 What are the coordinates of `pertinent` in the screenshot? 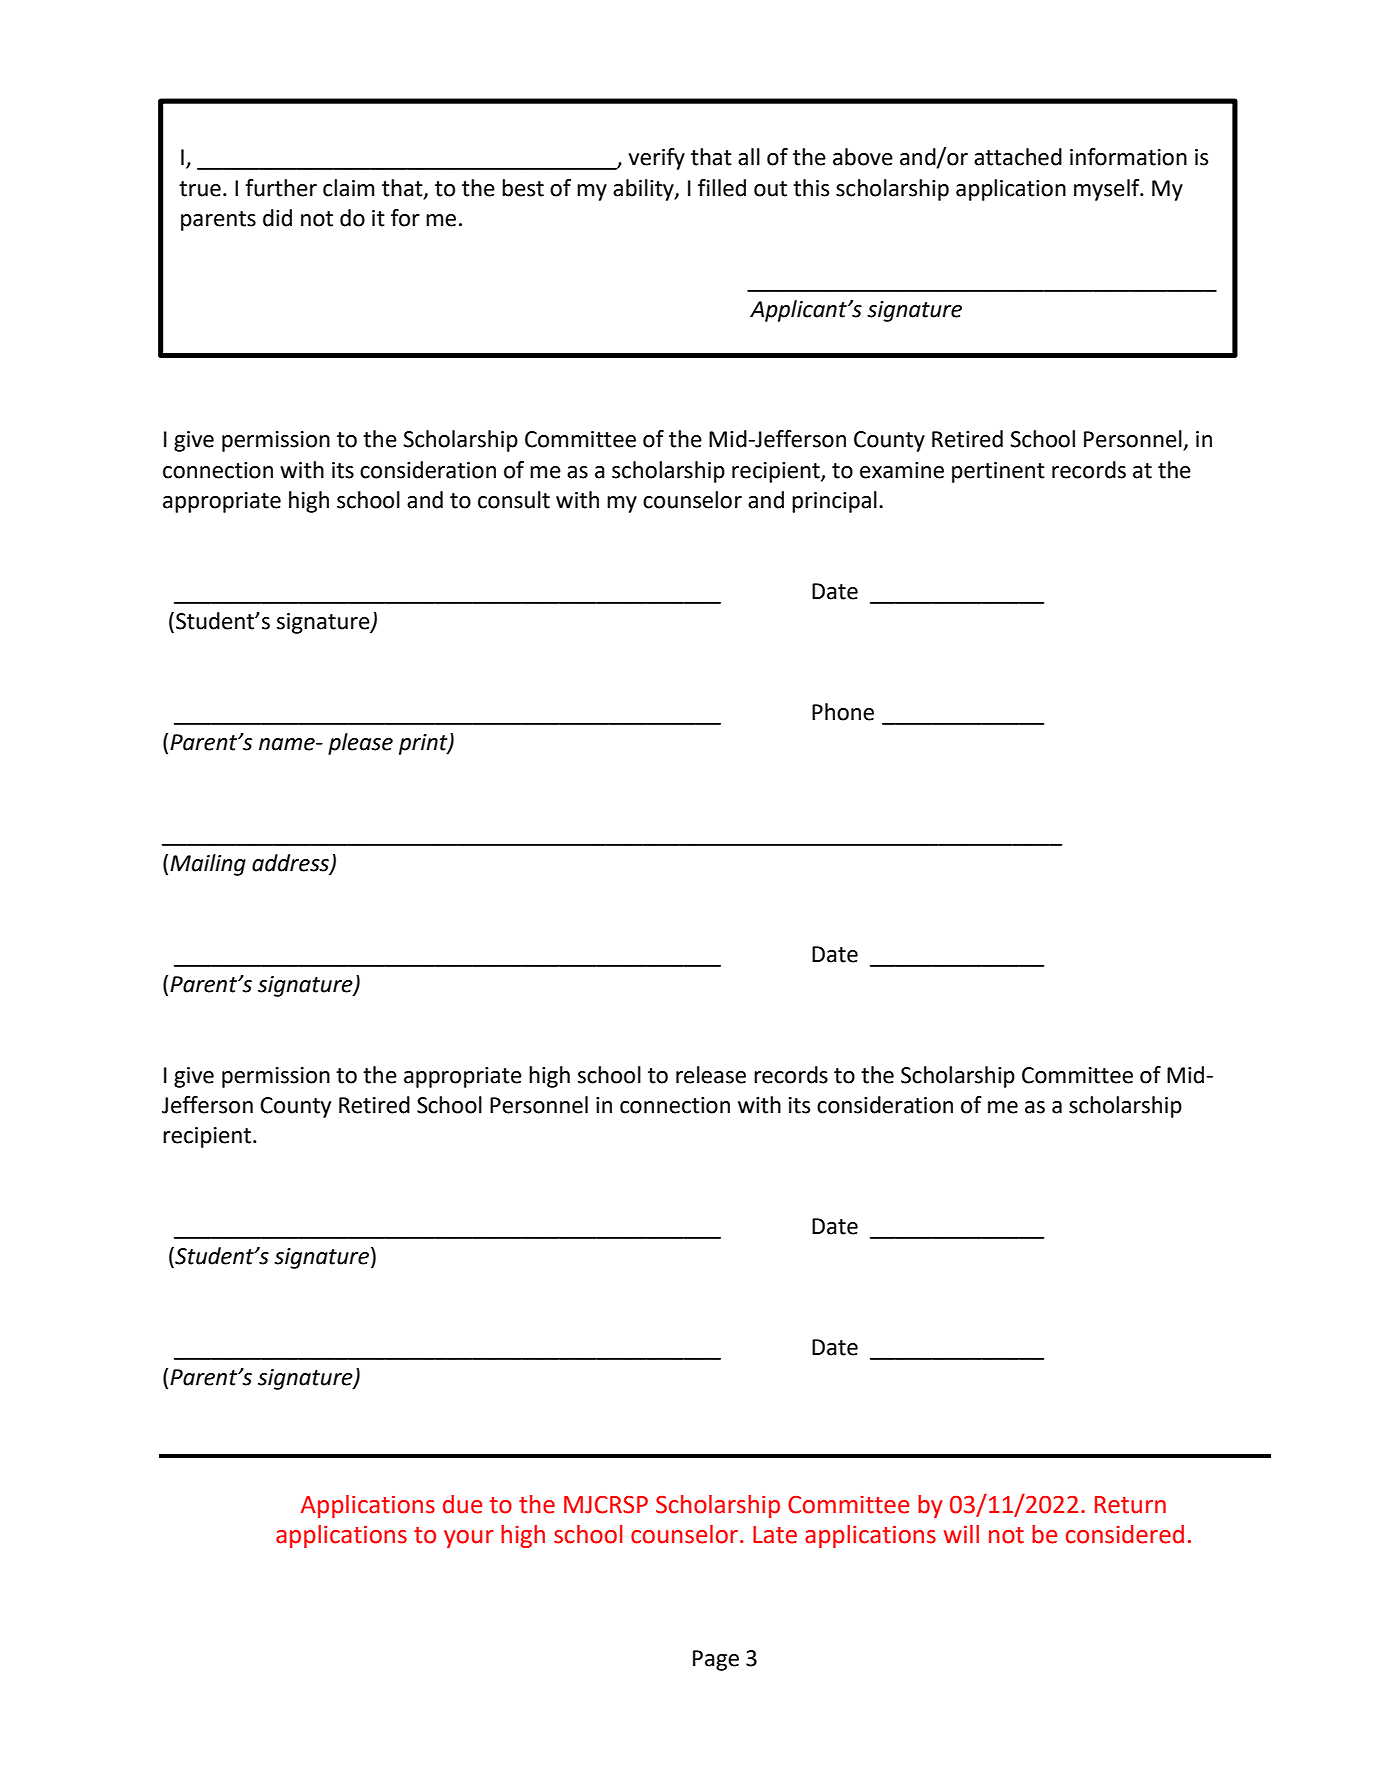 It's located at (998, 472).
